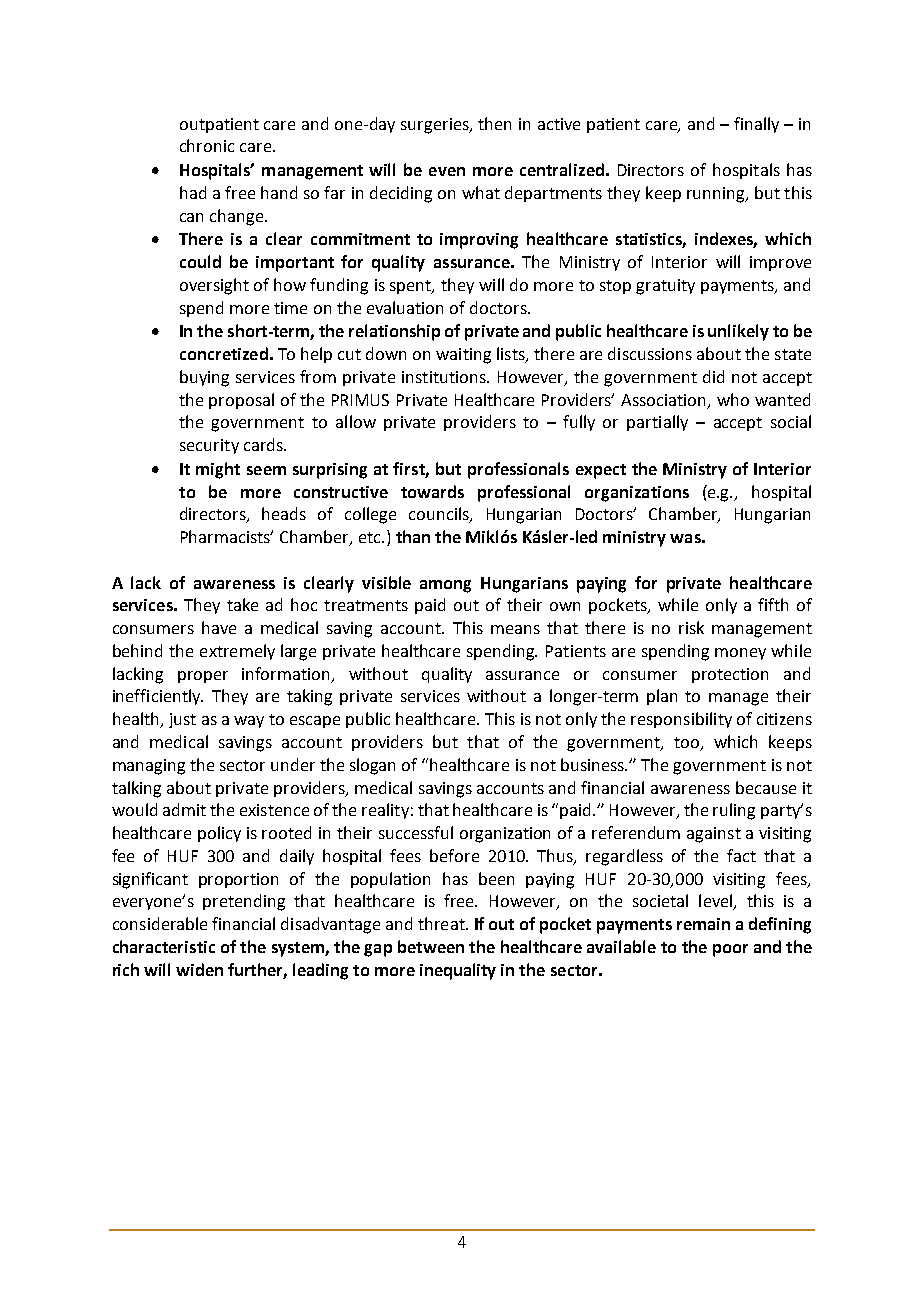  What do you see at coordinates (199, 969) in the screenshot?
I see `widen` at bounding box center [199, 969].
